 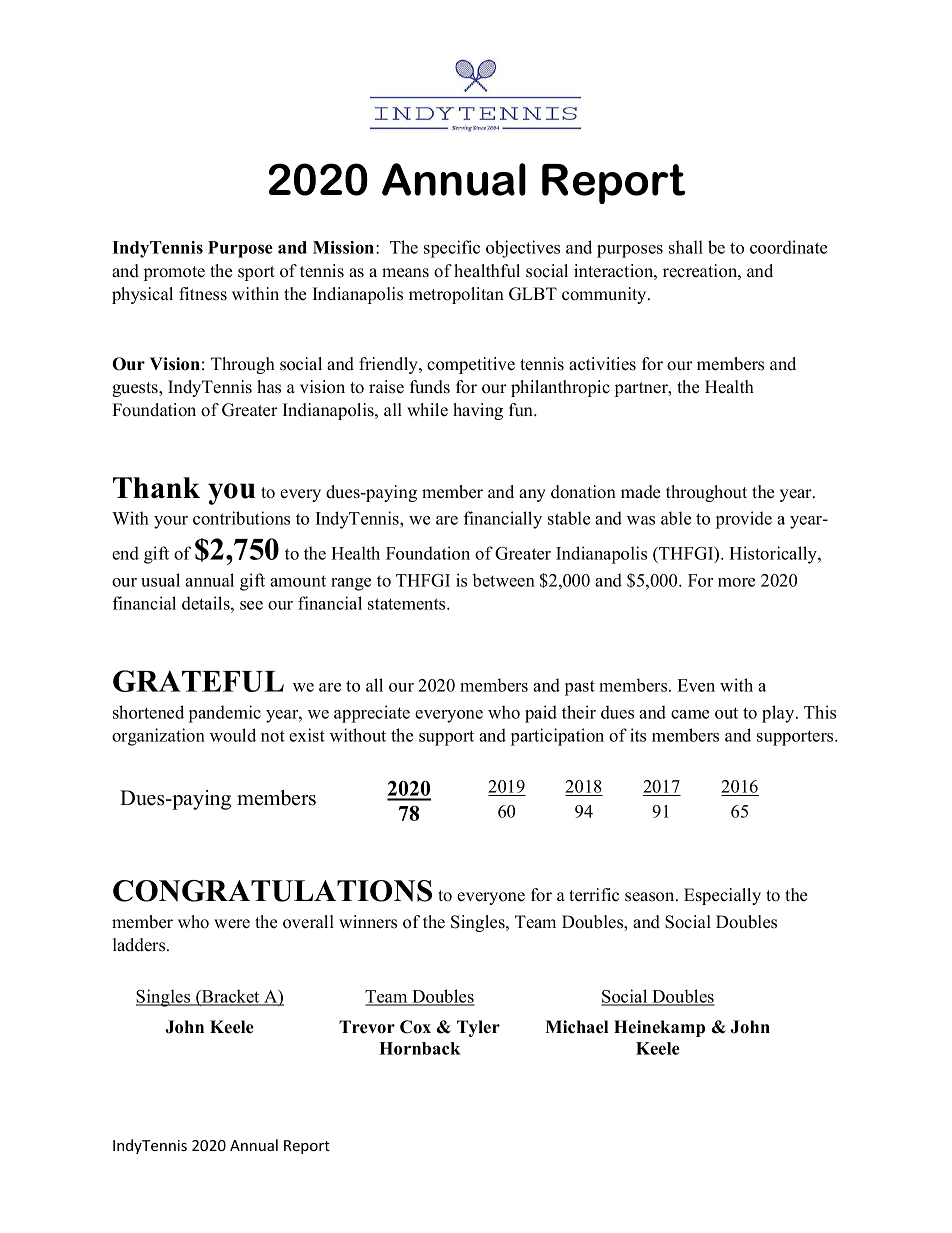 What do you see at coordinates (256, 273) in the image?
I see `sport` at bounding box center [256, 273].
